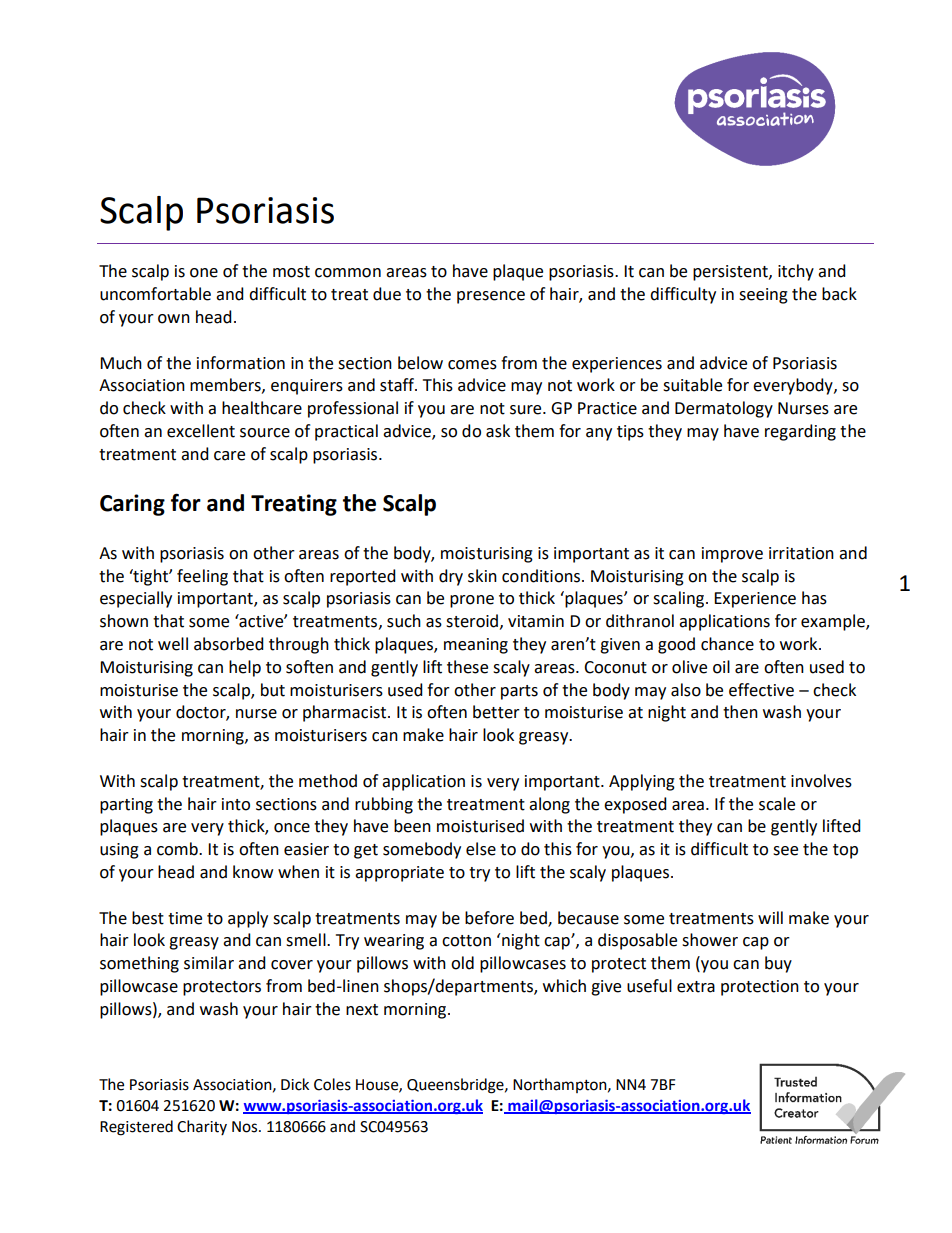 The height and width of the document is (1233, 952). Describe the element at coordinates (496, 712) in the document. I see `better` at that location.
